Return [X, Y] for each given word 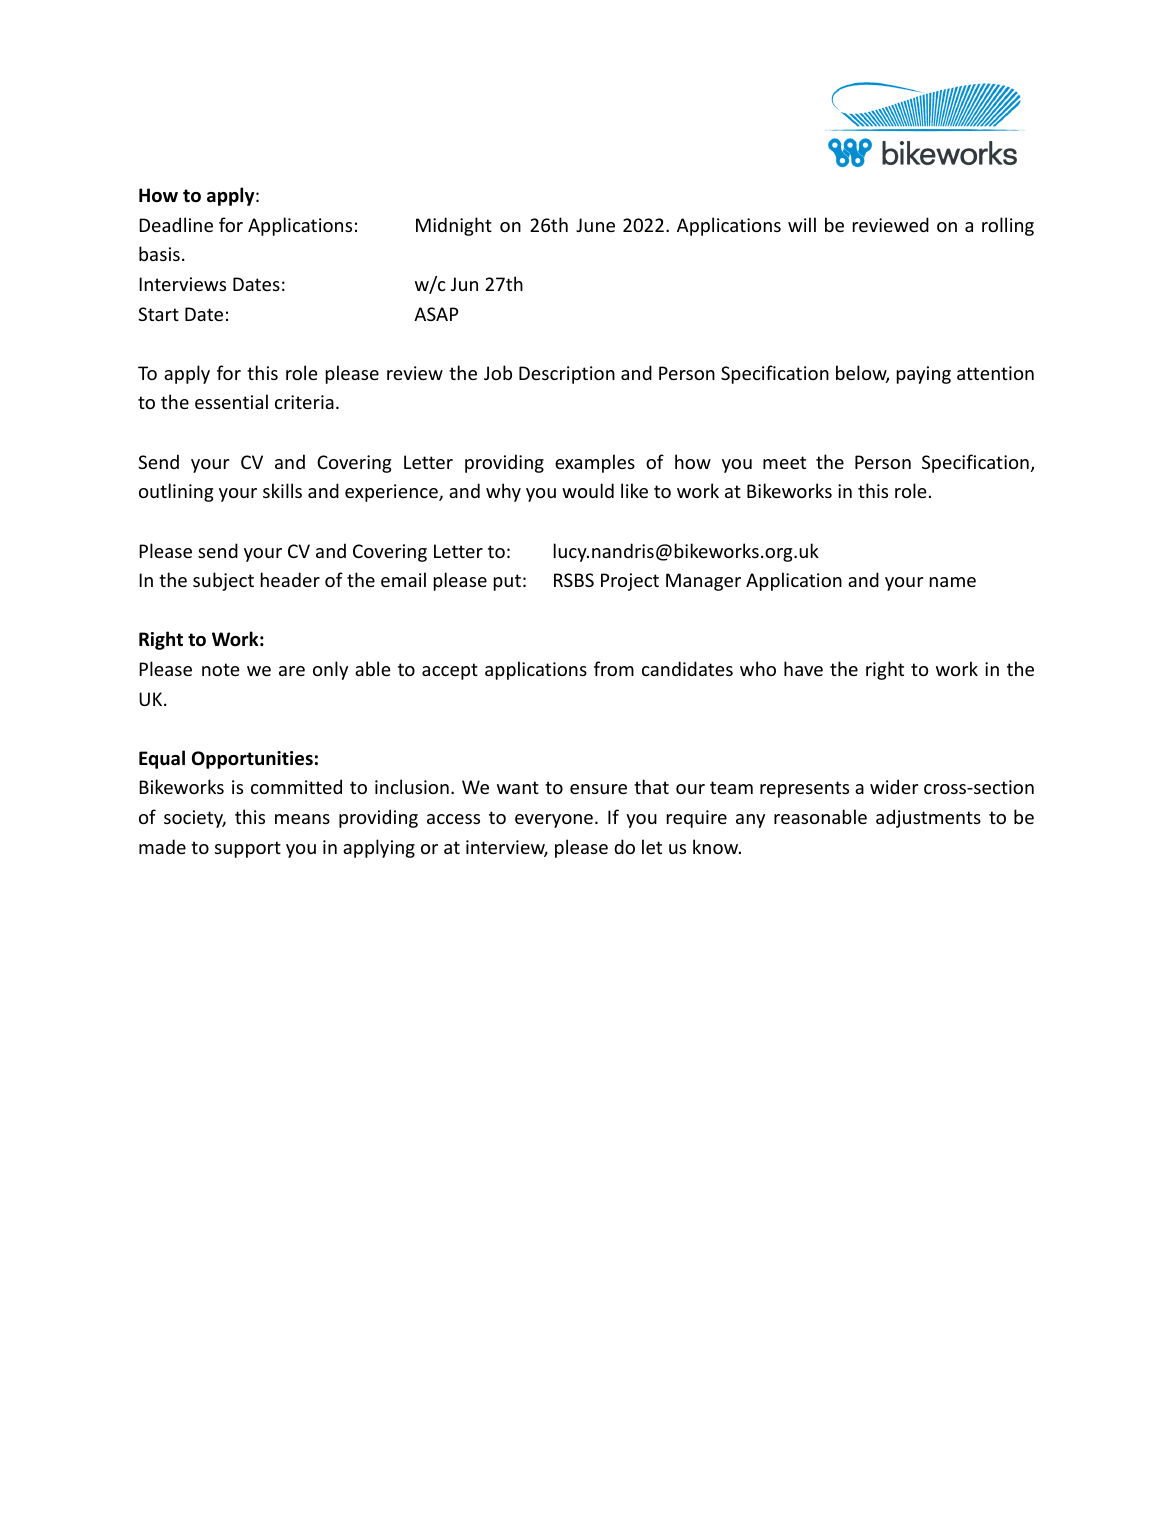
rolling [1008, 226]
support [248, 849]
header [290, 579]
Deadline [176, 224]
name [953, 582]
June [595, 225]
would [588, 490]
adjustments [928, 818]
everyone [554, 821]
